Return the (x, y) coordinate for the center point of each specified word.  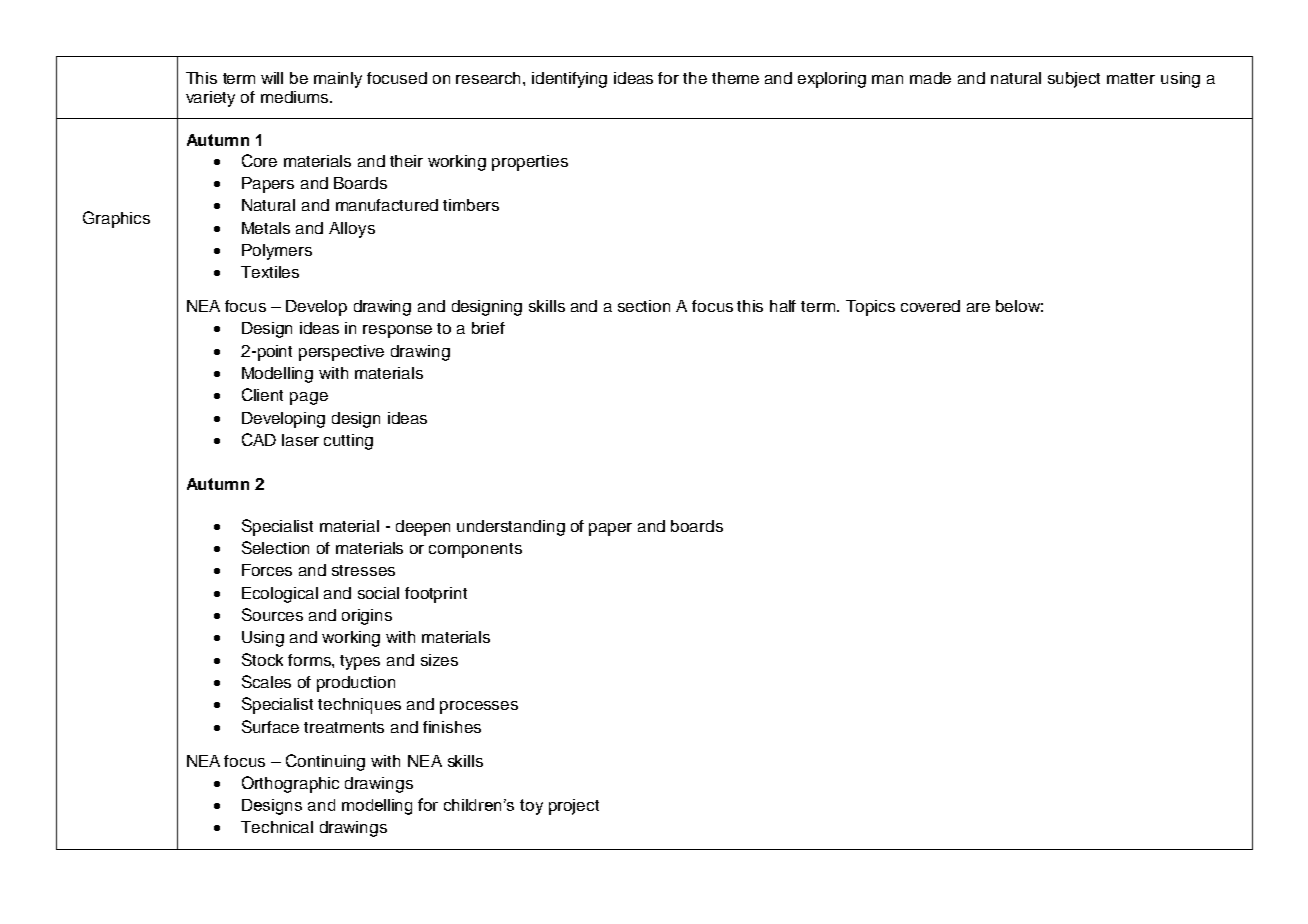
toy (531, 807)
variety (210, 99)
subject (1074, 80)
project (574, 807)
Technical (277, 827)
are (978, 307)
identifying (569, 80)
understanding (511, 528)
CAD (259, 439)
